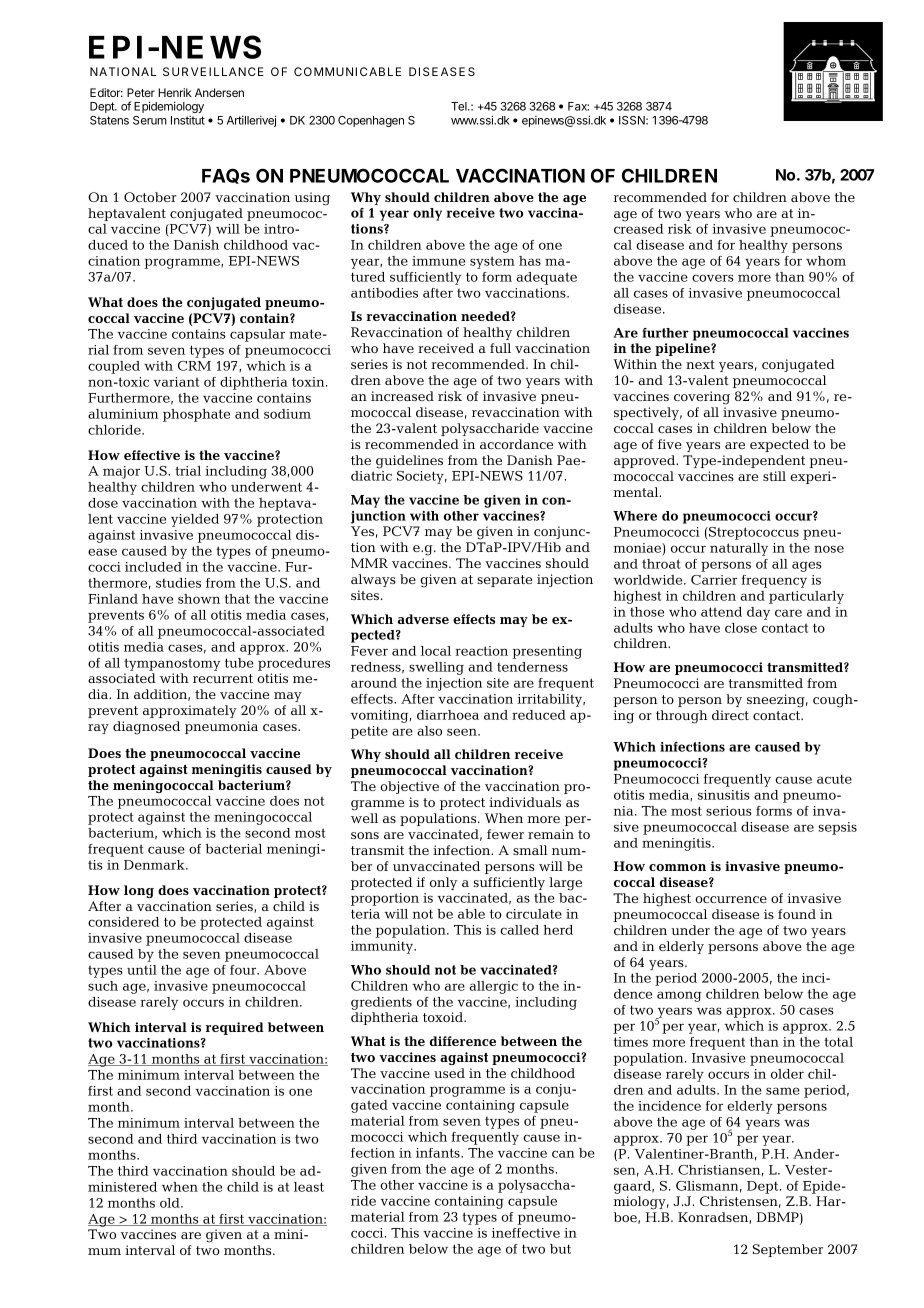 The image size is (924, 1308). I want to click on Copenhagen, so click(371, 121).
